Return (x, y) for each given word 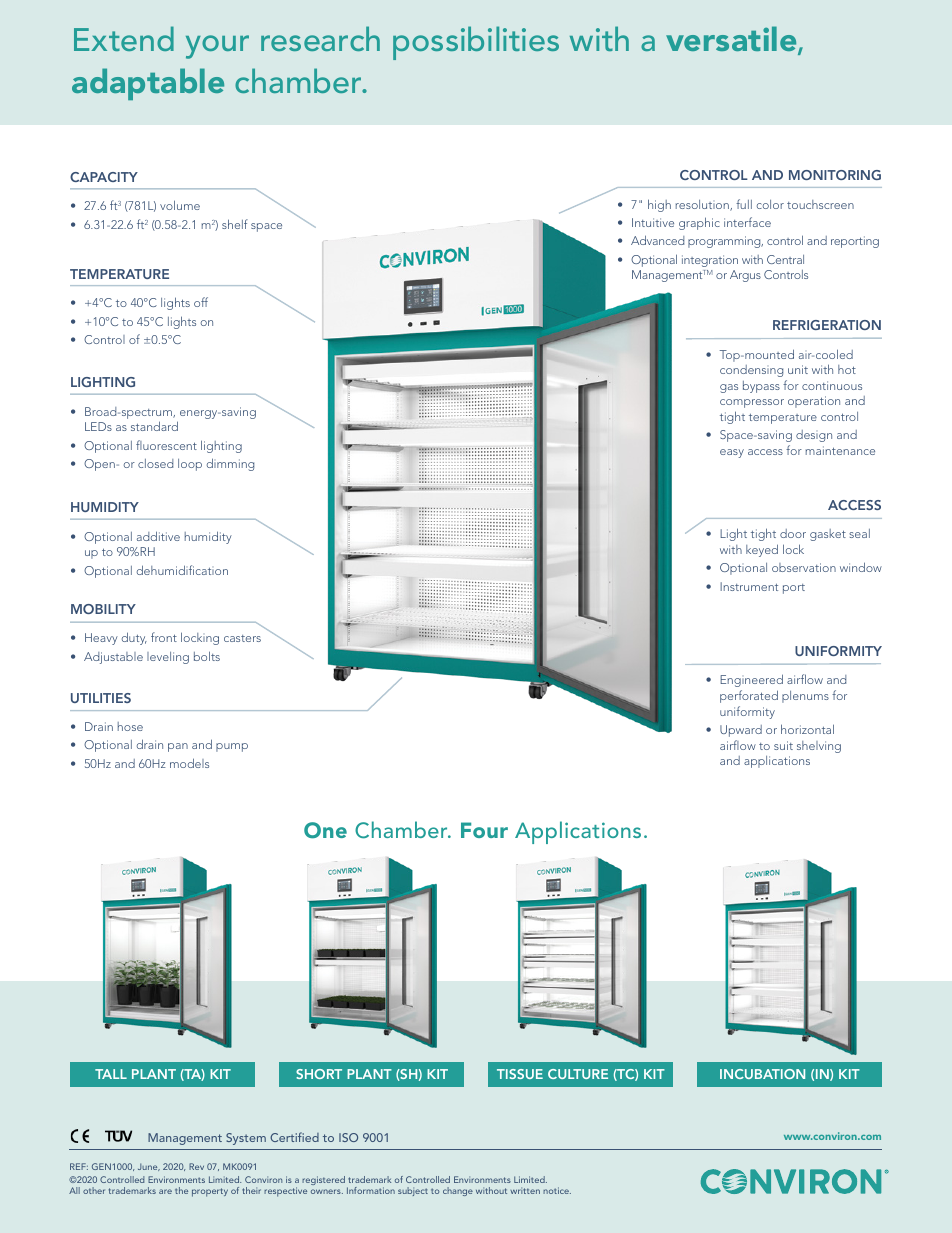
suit (783, 745)
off (201, 302)
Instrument (749, 586)
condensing (751, 371)
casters (242, 638)
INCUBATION (762, 1074)
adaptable (148, 84)
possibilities (476, 43)
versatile (732, 40)
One (325, 830)
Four (484, 830)
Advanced (657, 240)
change (458, 1191)
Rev (196, 1166)
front (164, 637)
